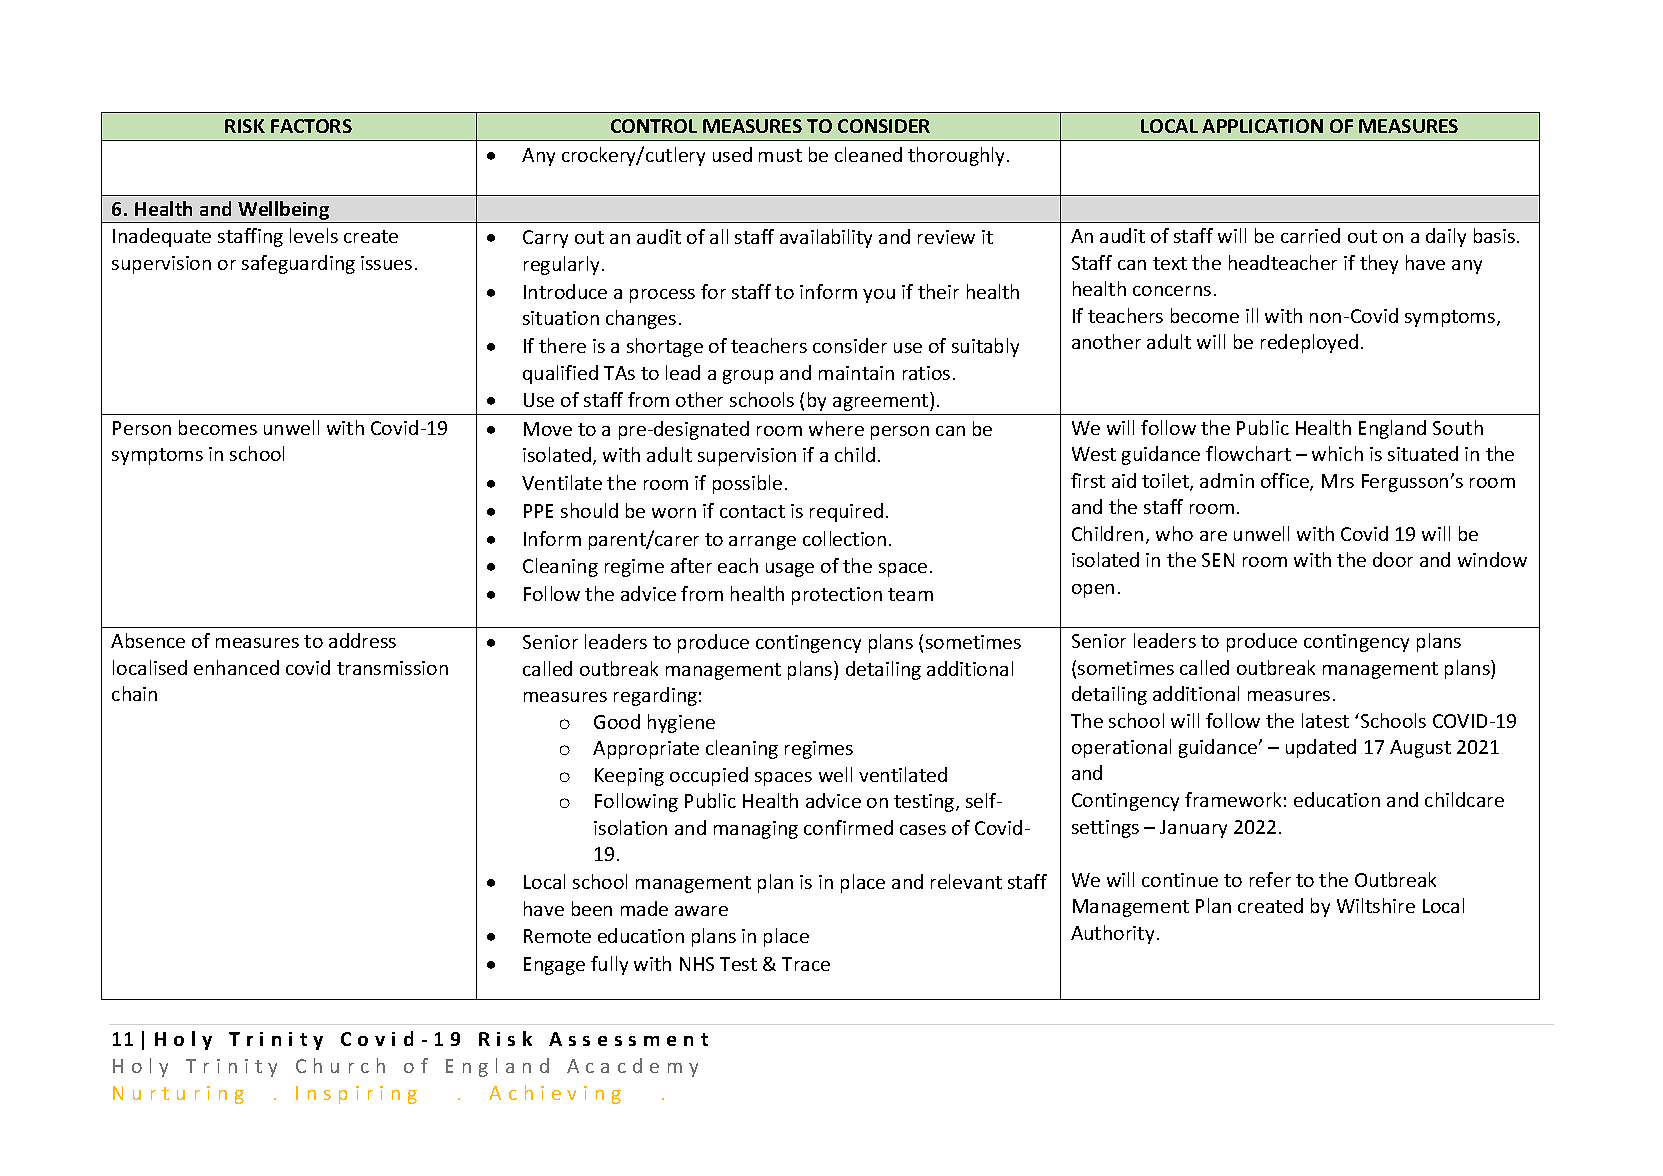  Describe the element at coordinates (311, 126) in the screenshot. I see `FACTORS` at that location.
